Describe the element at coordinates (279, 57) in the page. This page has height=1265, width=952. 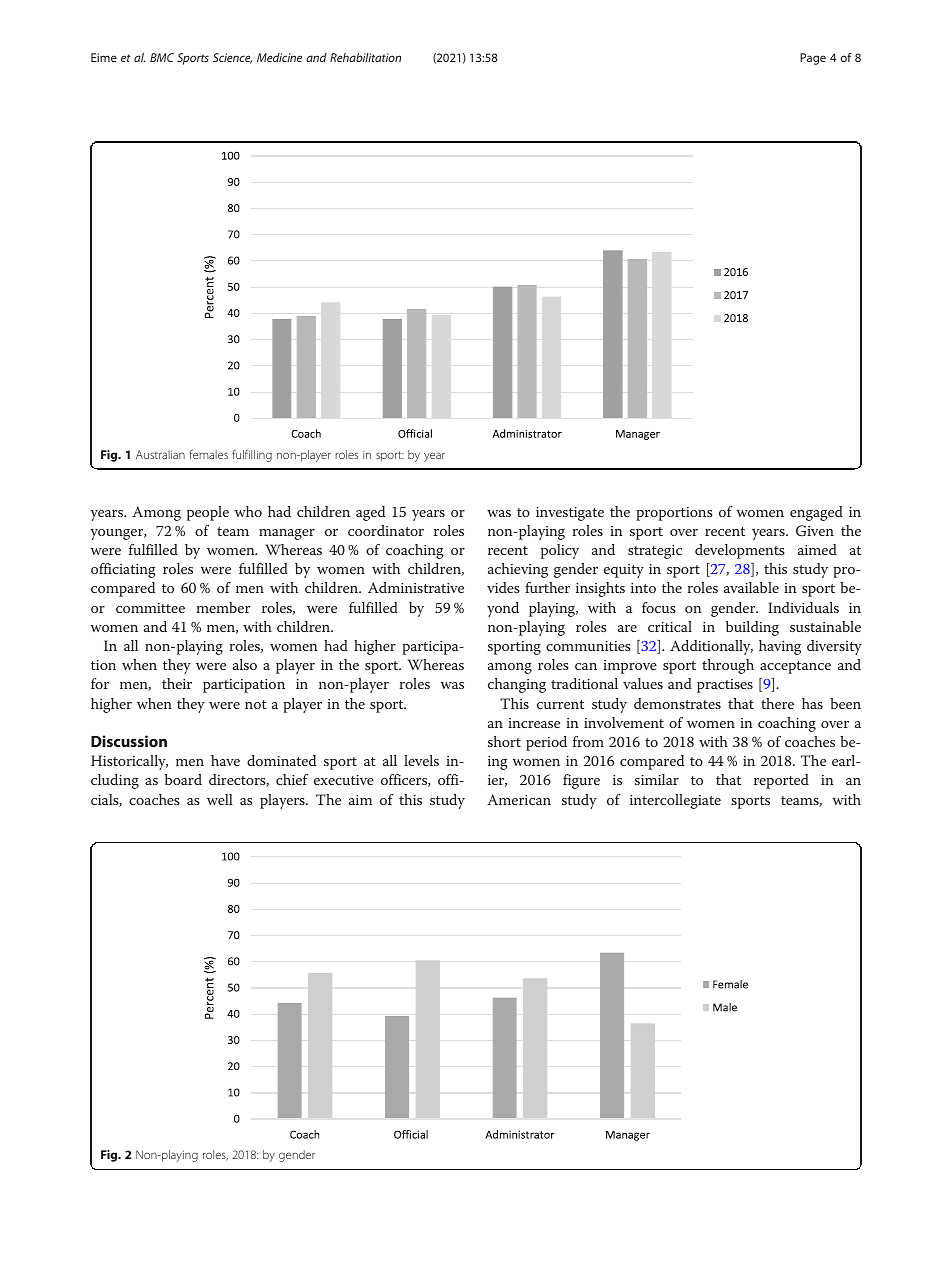
I see `Medicine` at that location.
